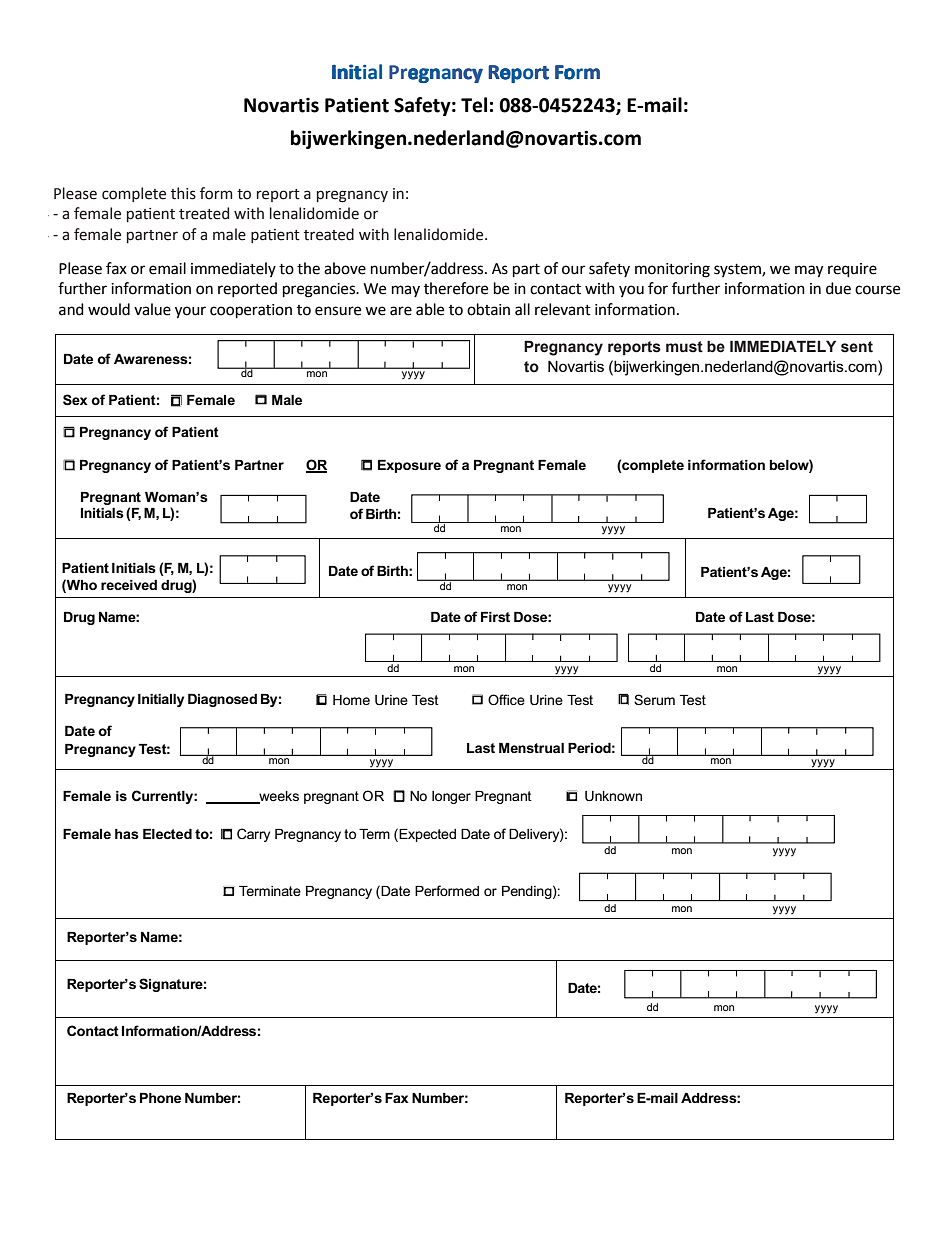 The height and width of the document is (1233, 952). What do you see at coordinates (160, 1098) in the document?
I see `Phone` at bounding box center [160, 1098].
